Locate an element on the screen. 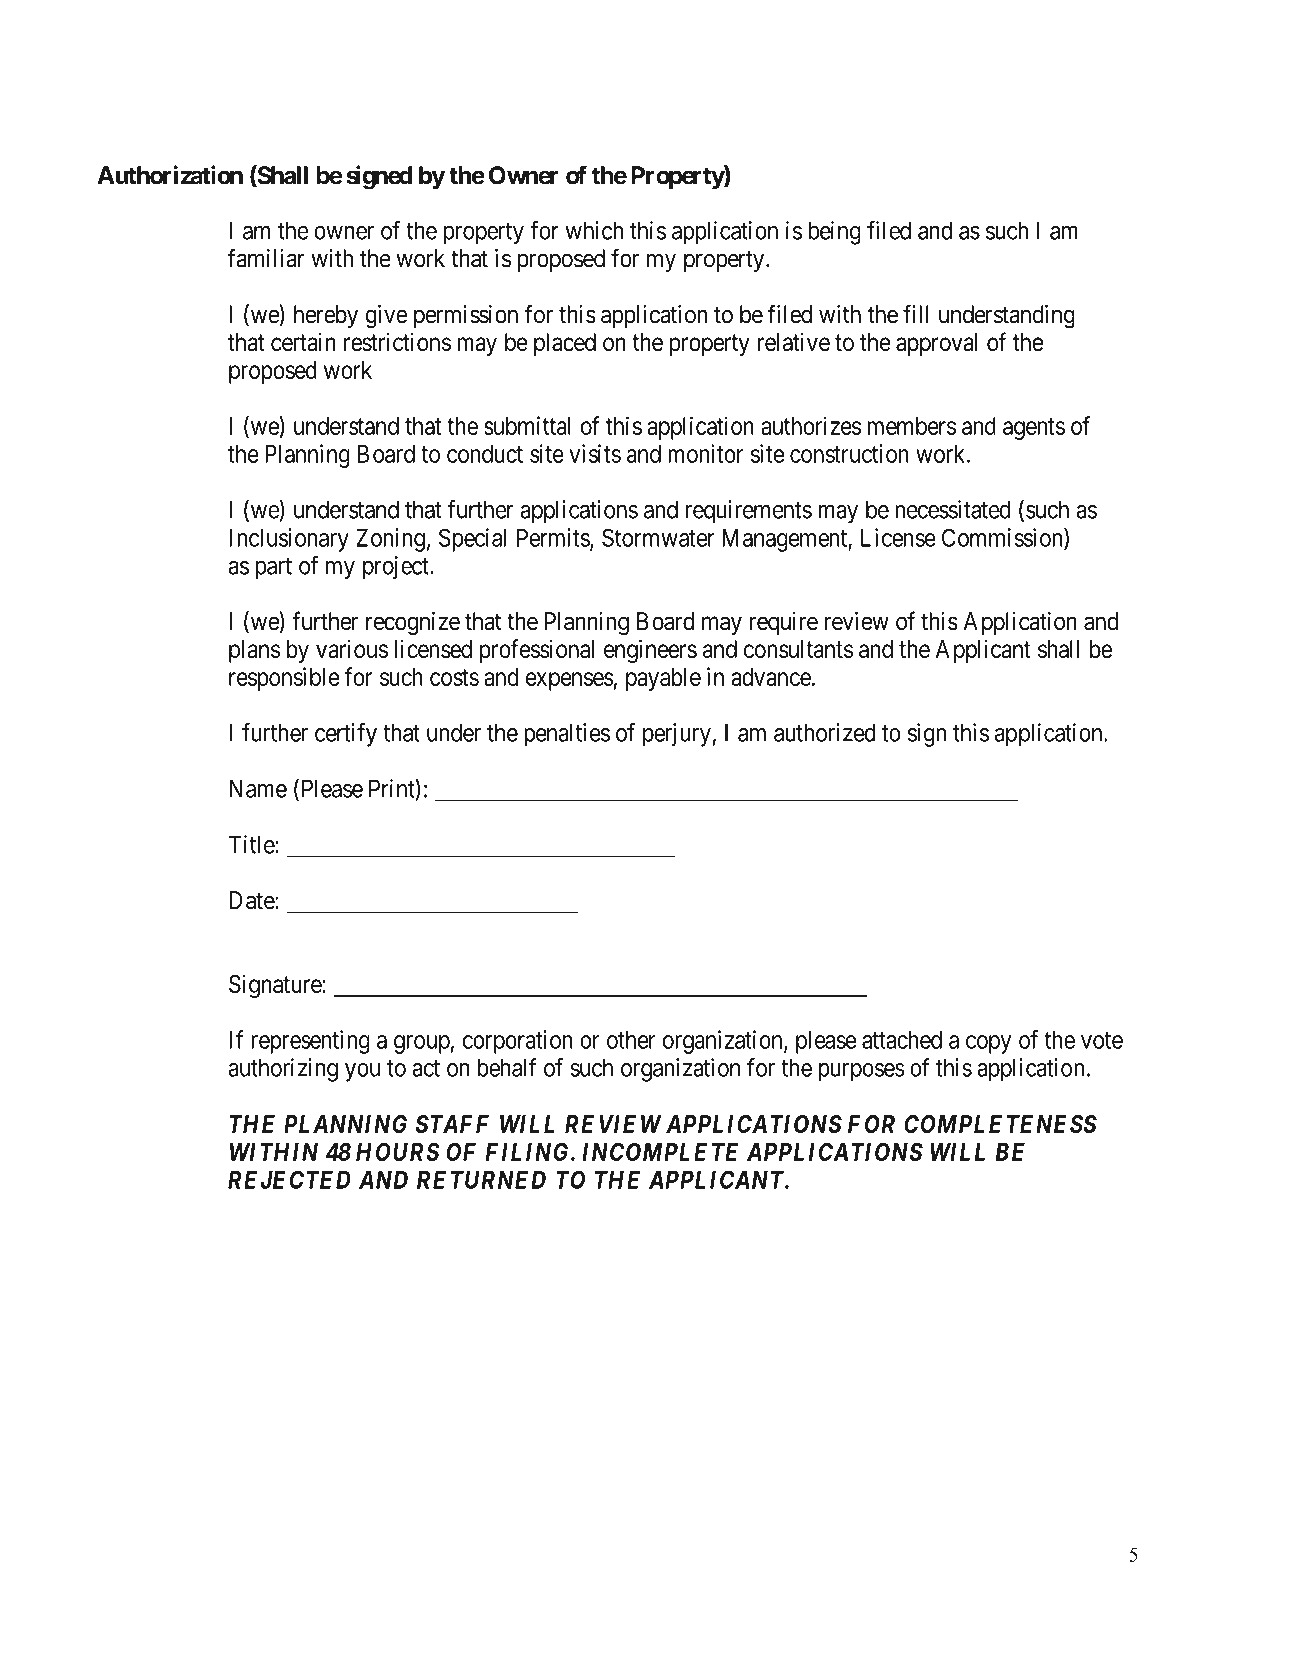  being is located at coordinates (834, 233).
